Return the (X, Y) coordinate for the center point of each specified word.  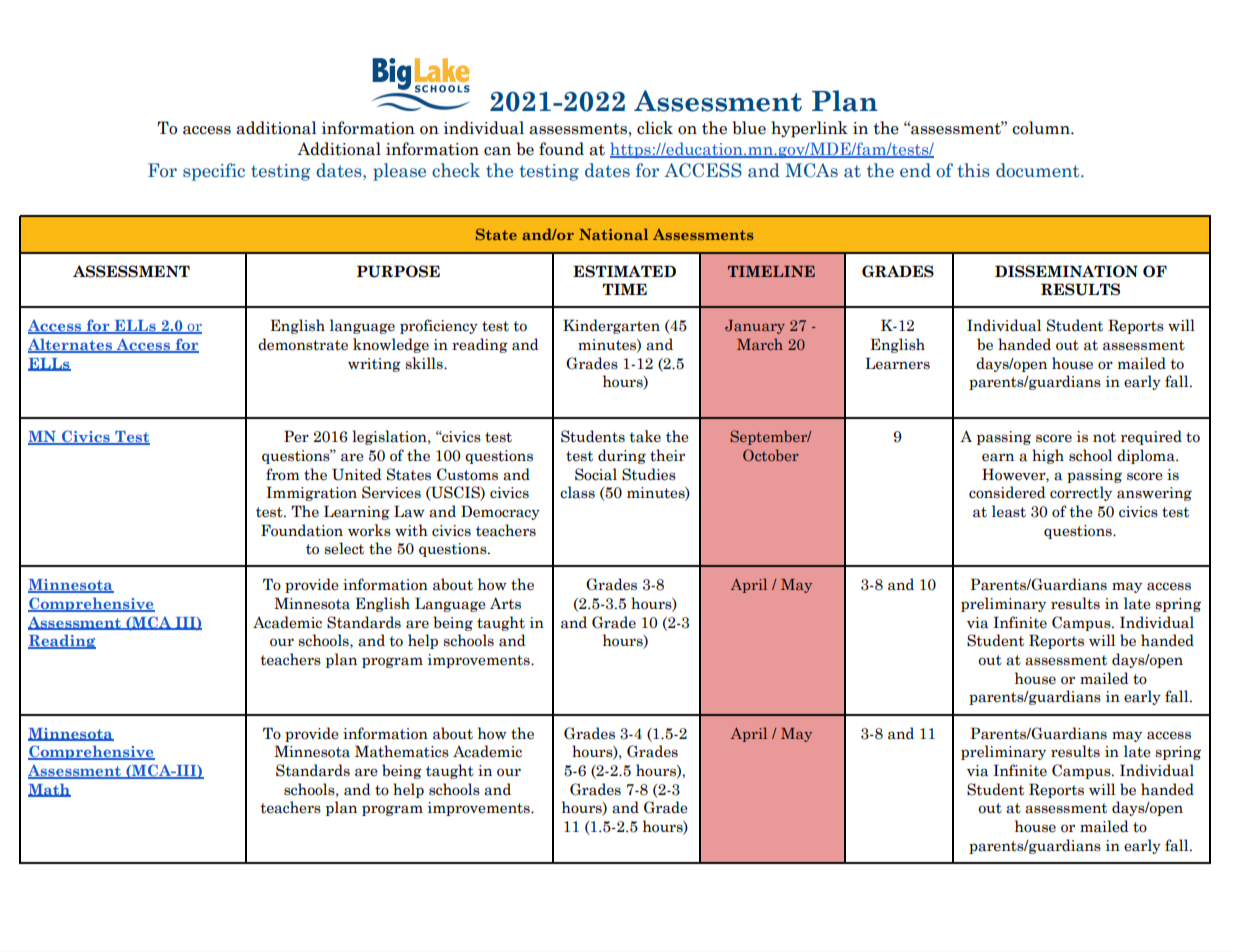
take (645, 436)
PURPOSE (398, 271)
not (1104, 437)
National (613, 234)
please (399, 172)
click (655, 128)
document (1039, 170)
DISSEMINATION (1066, 271)
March (760, 344)
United (357, 474)
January (755, 327)
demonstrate (303, 344)
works (369, 530)
